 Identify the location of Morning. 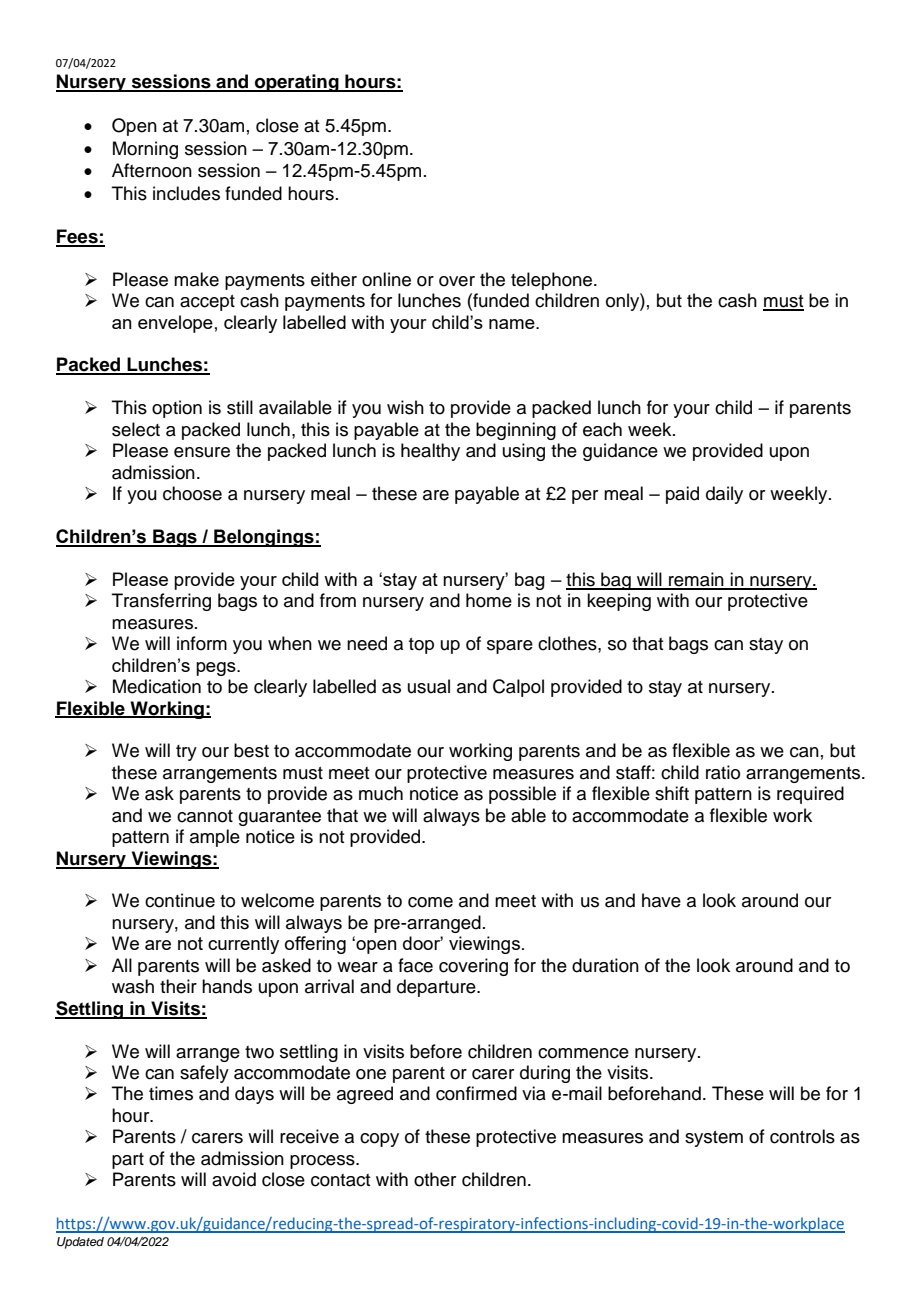
(145, 150).
